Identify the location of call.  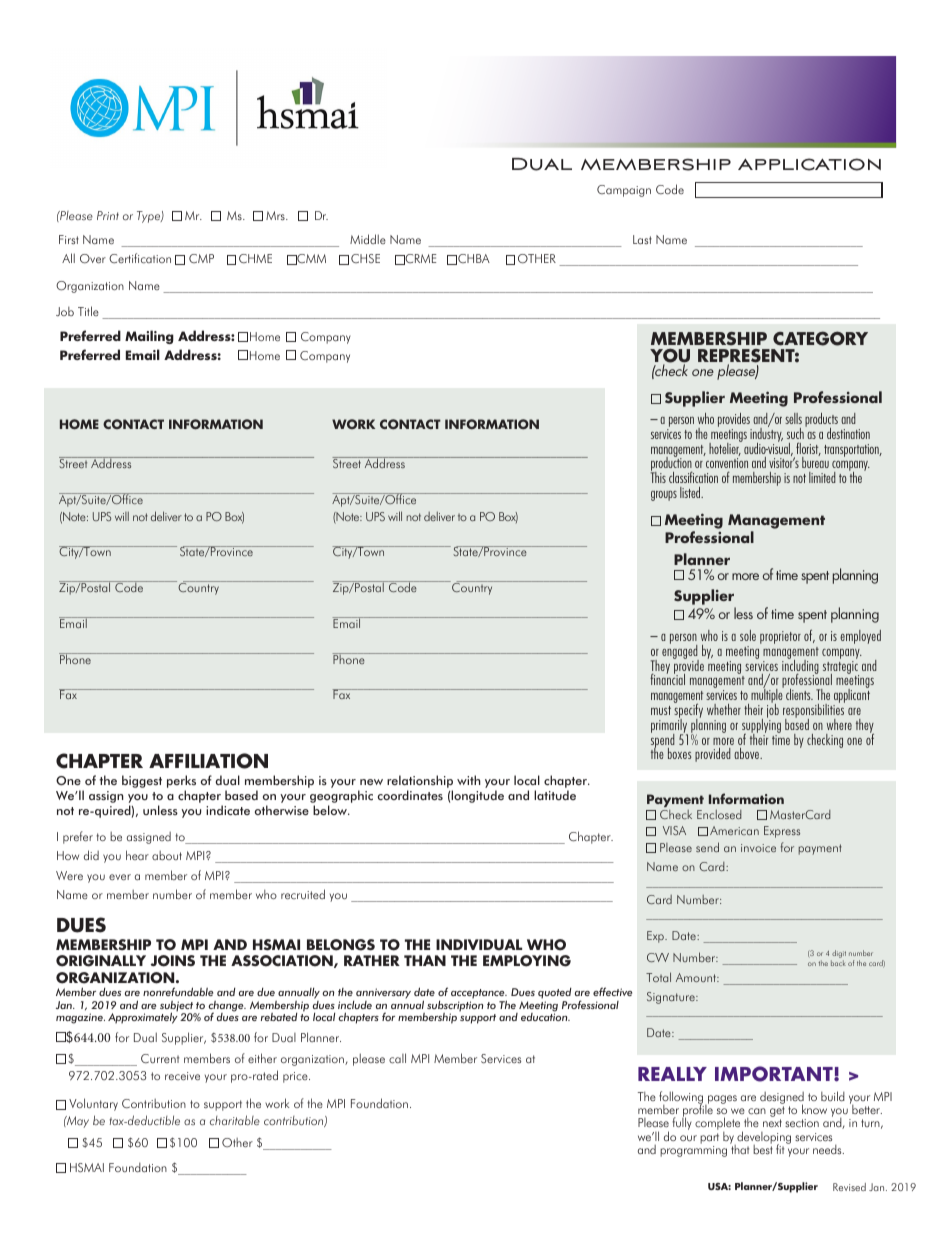
(397, 1058).
